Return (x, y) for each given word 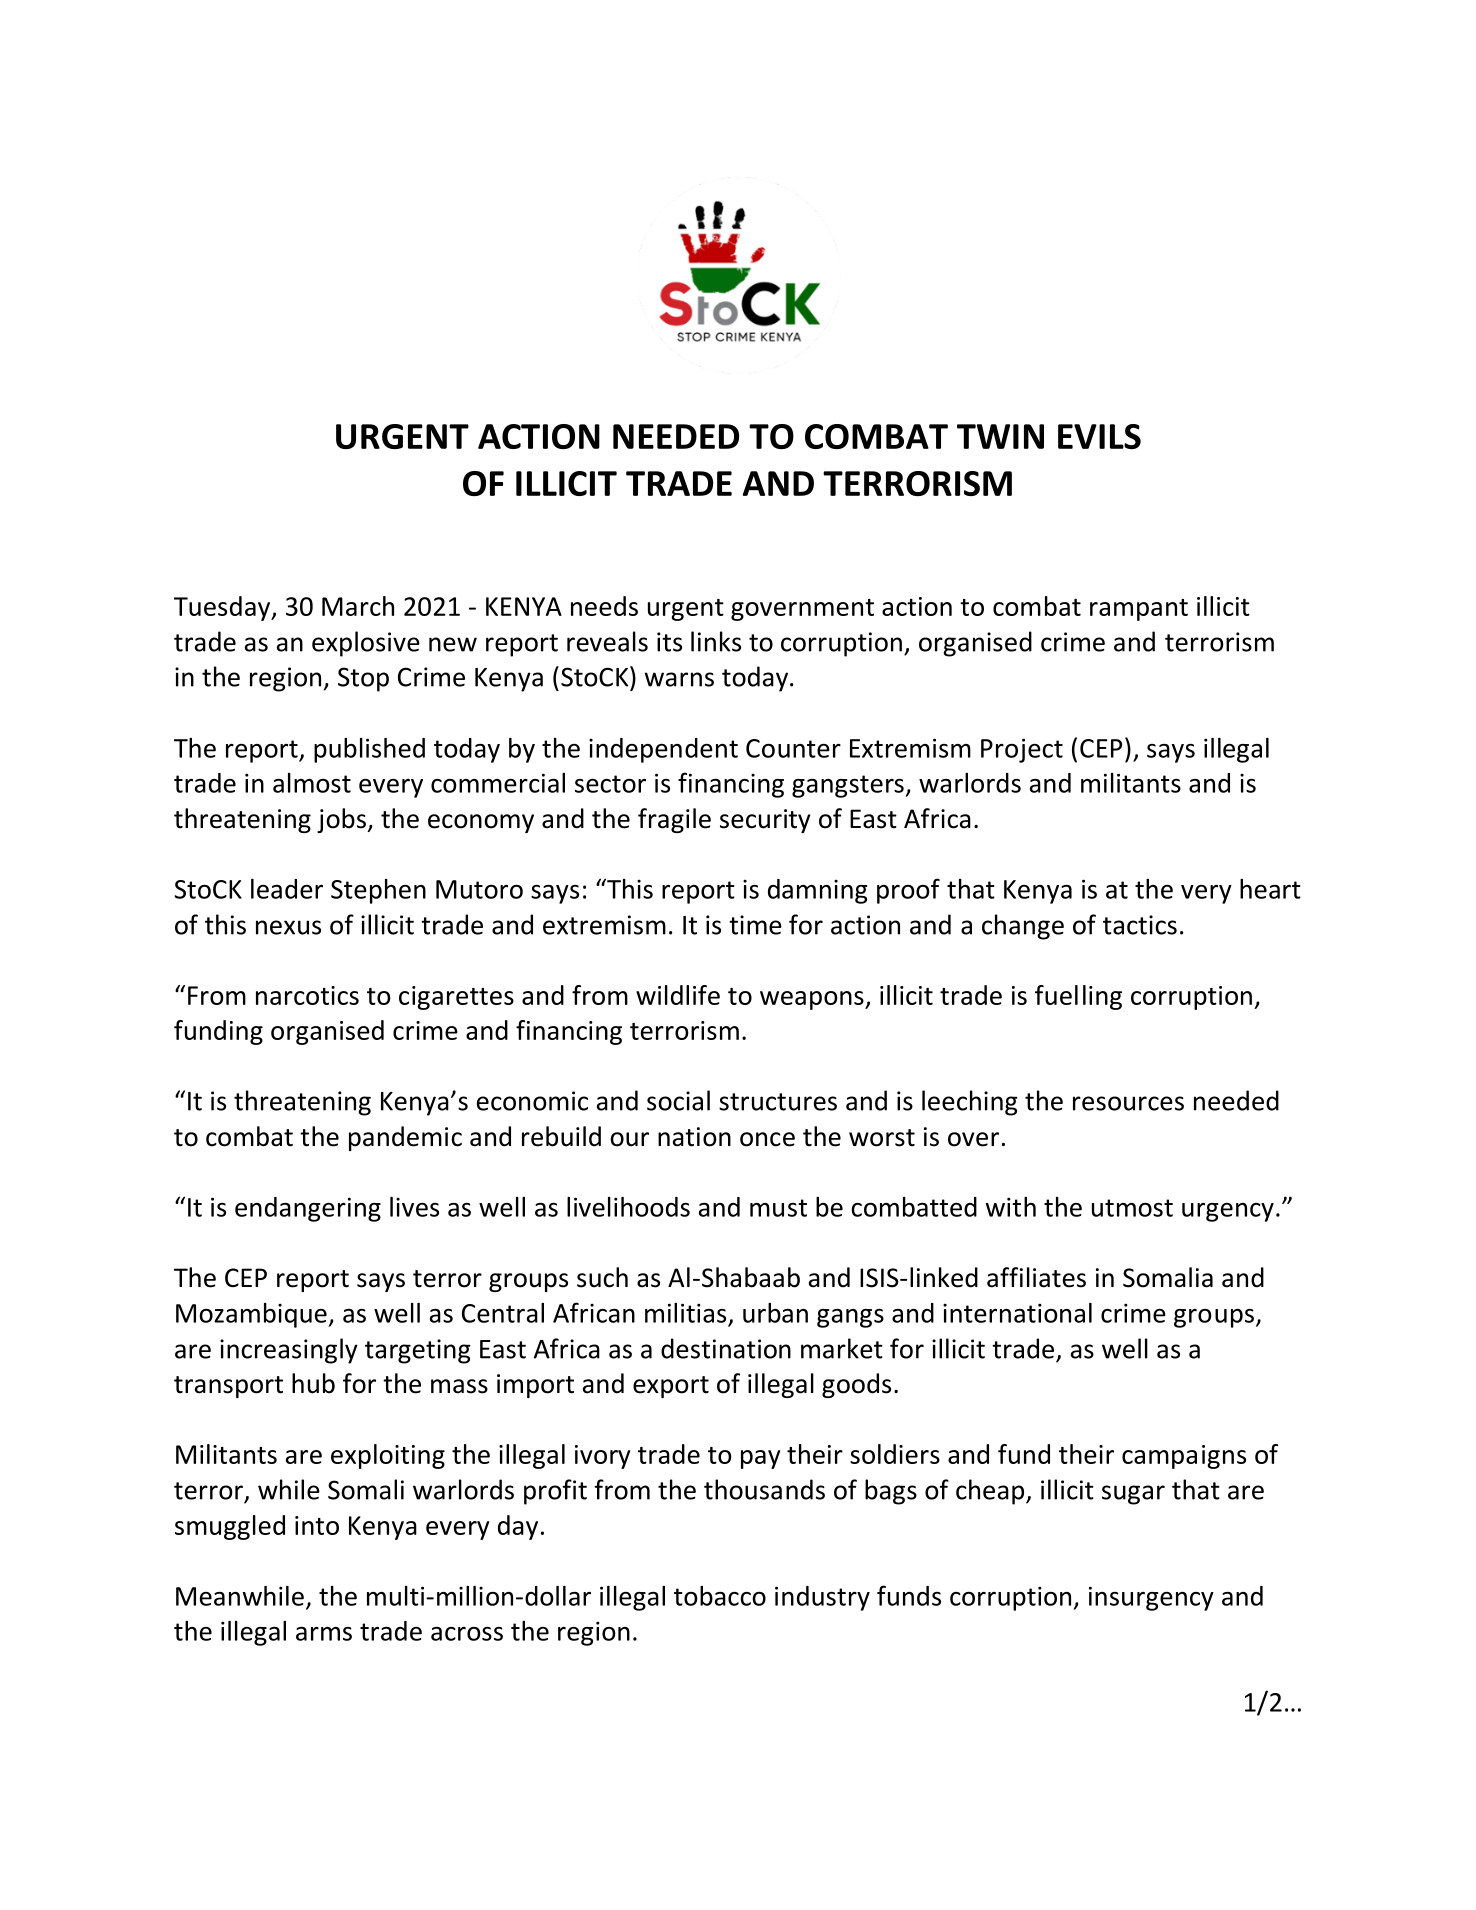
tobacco (720, 1596)
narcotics (307, 995)
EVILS (1099, 436)
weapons (813, 1000)
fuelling (1078, 997)
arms (324, 1634)
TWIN (1000, 436)
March (358, 606)
